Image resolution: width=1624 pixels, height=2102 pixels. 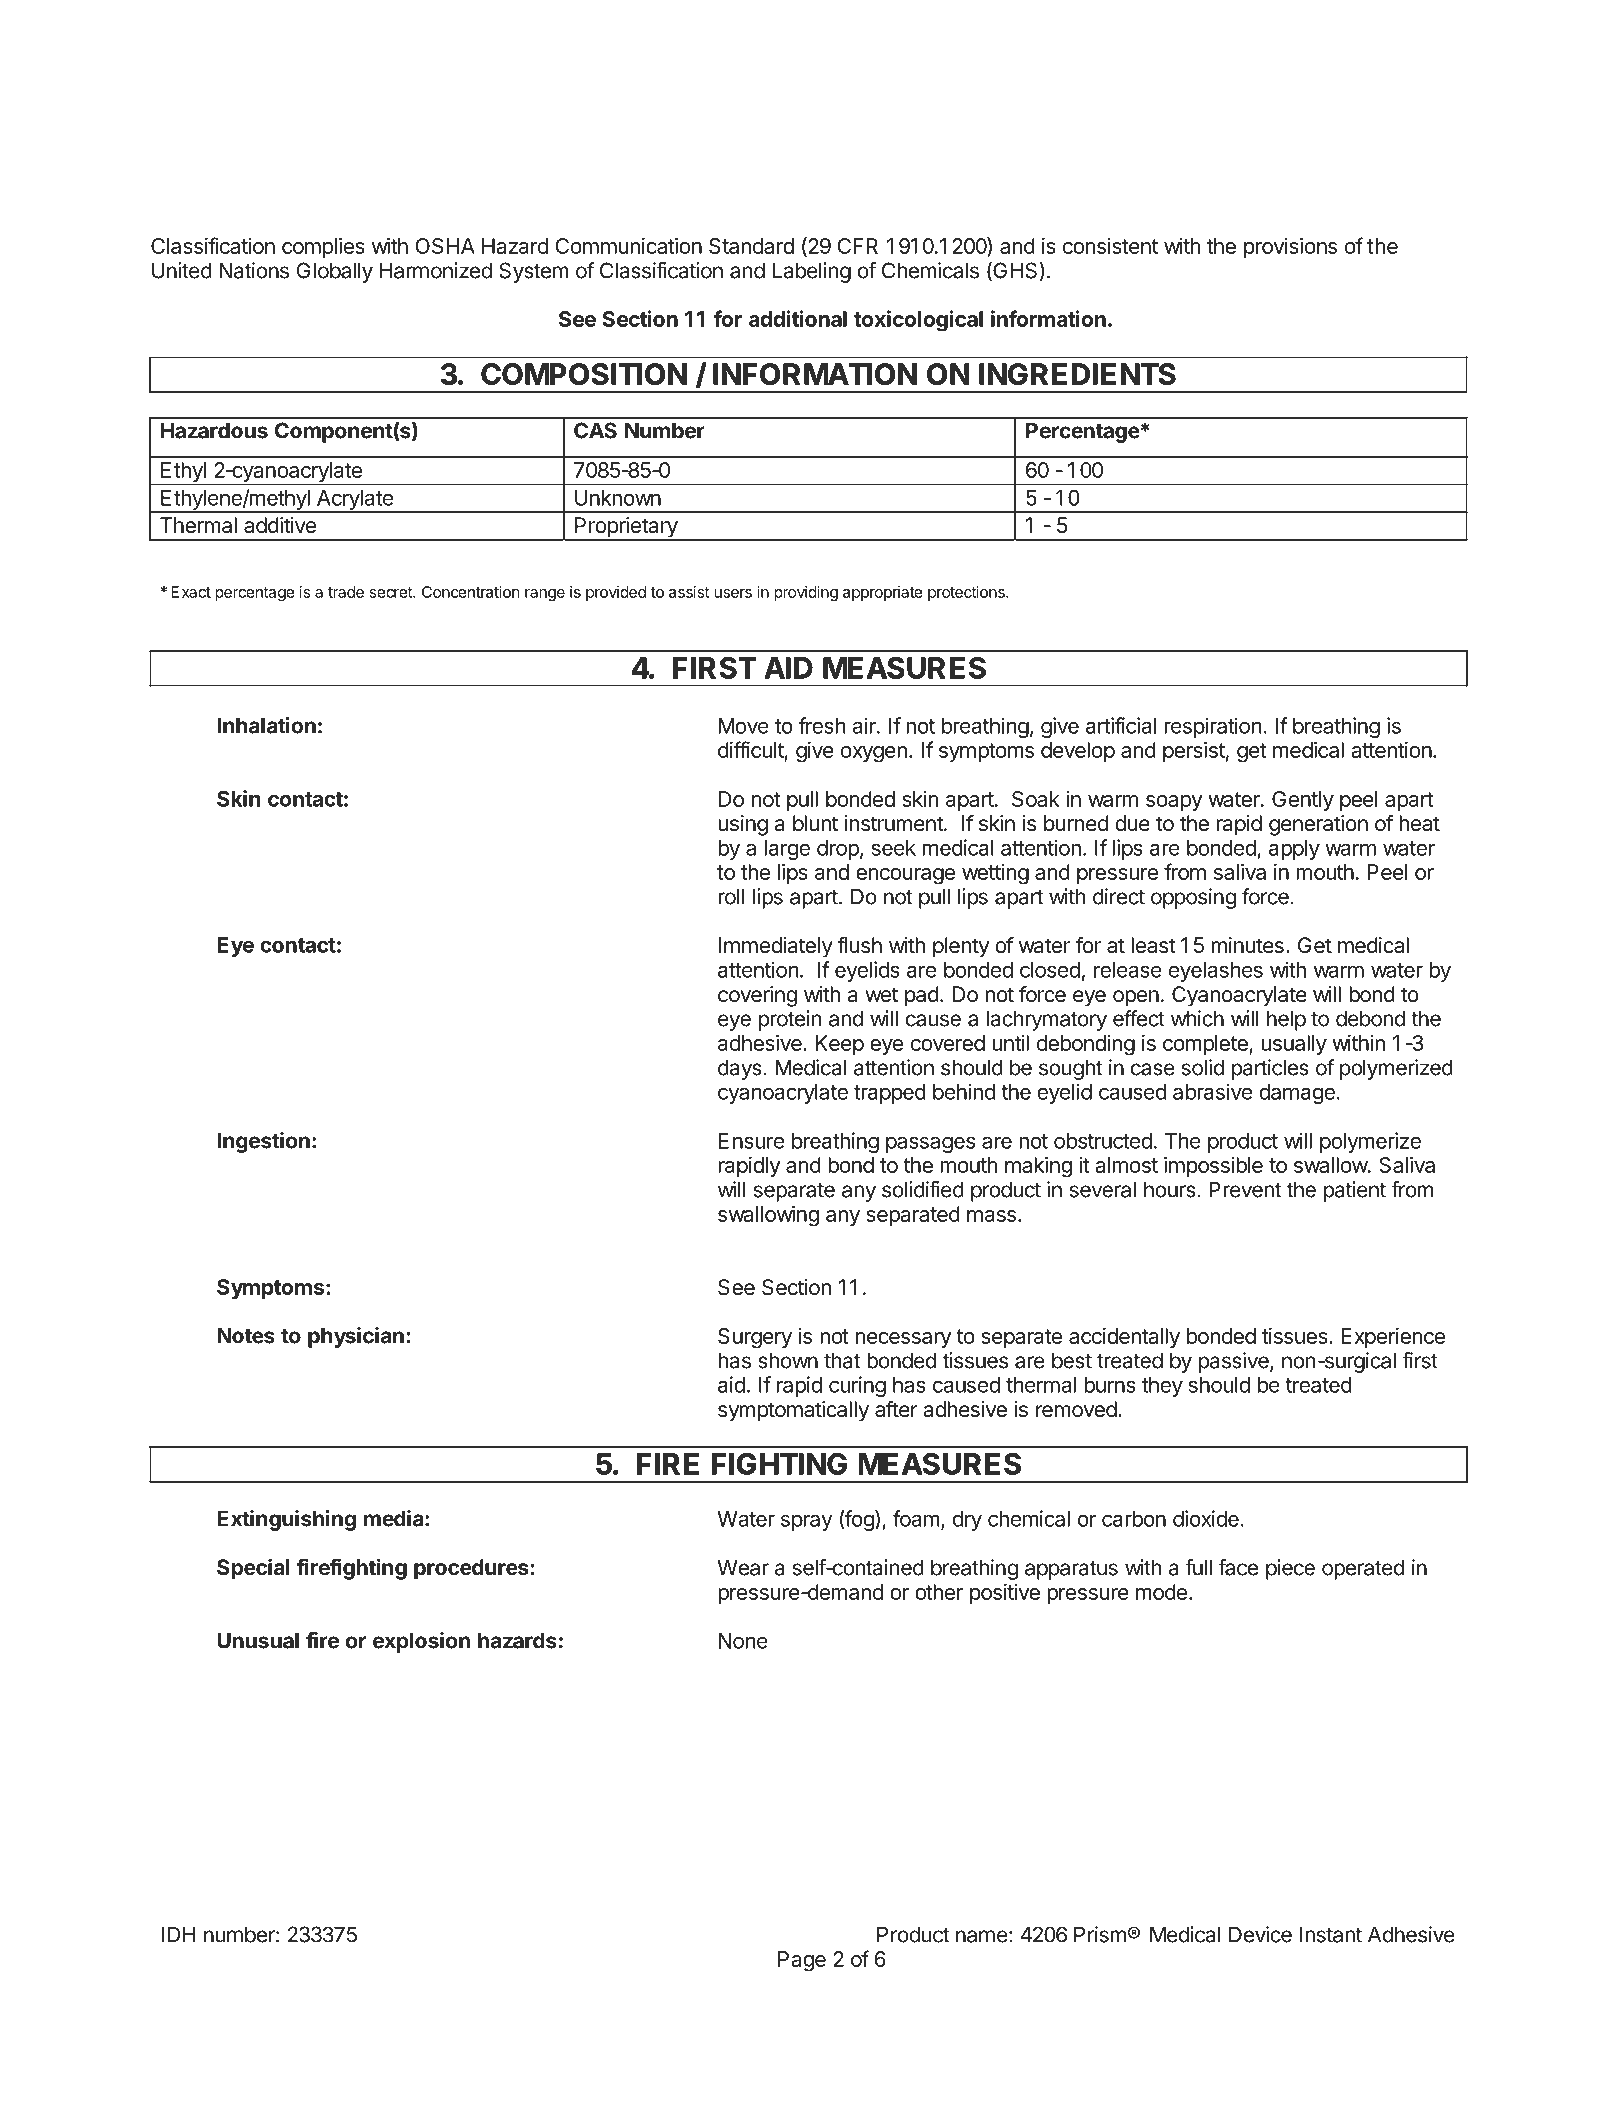 What do you see at coordinates (798, 318) in the screenshot?
I see `additional` at bounding box center [798, 318].
